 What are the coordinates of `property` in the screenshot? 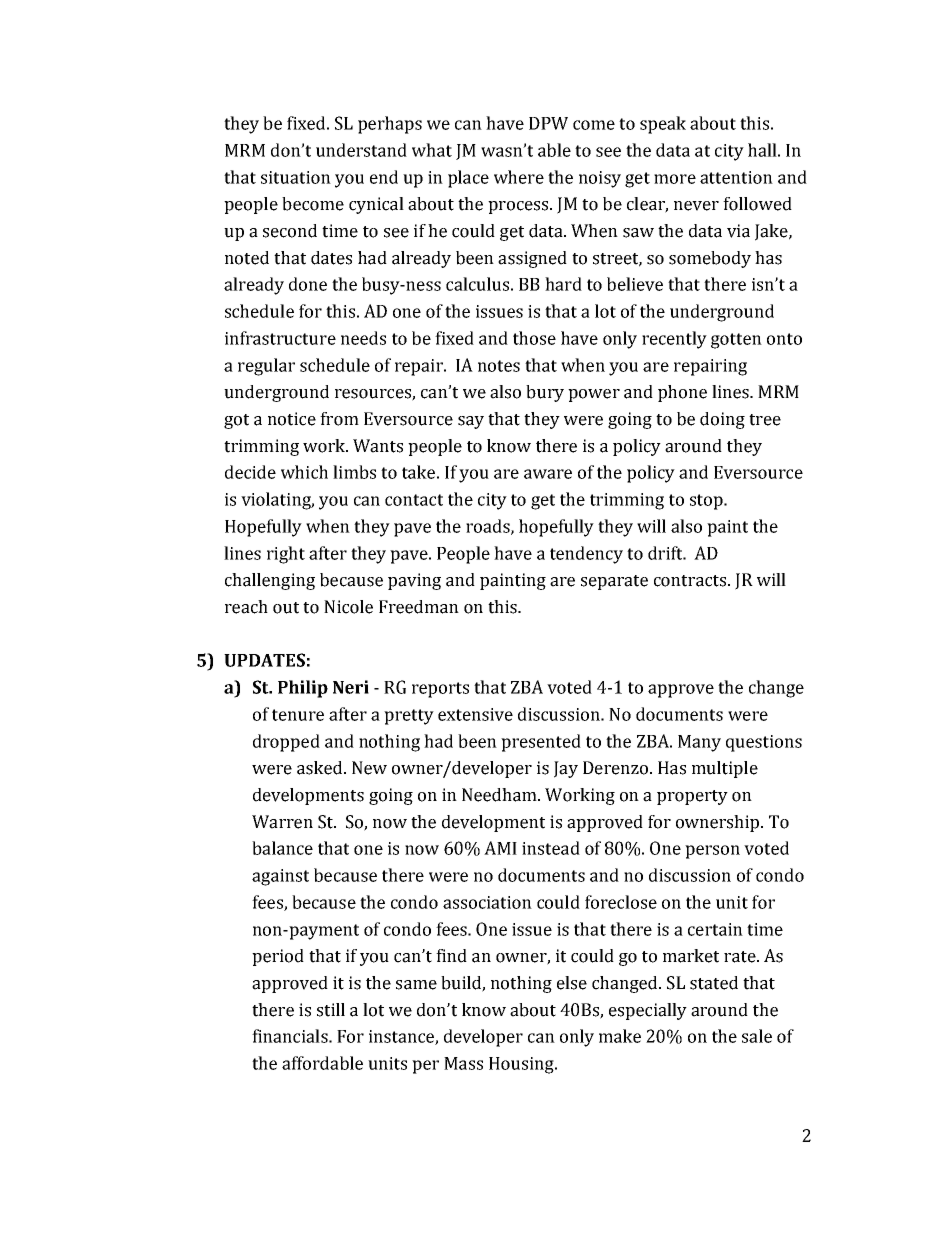 It's located at (692, 797).
